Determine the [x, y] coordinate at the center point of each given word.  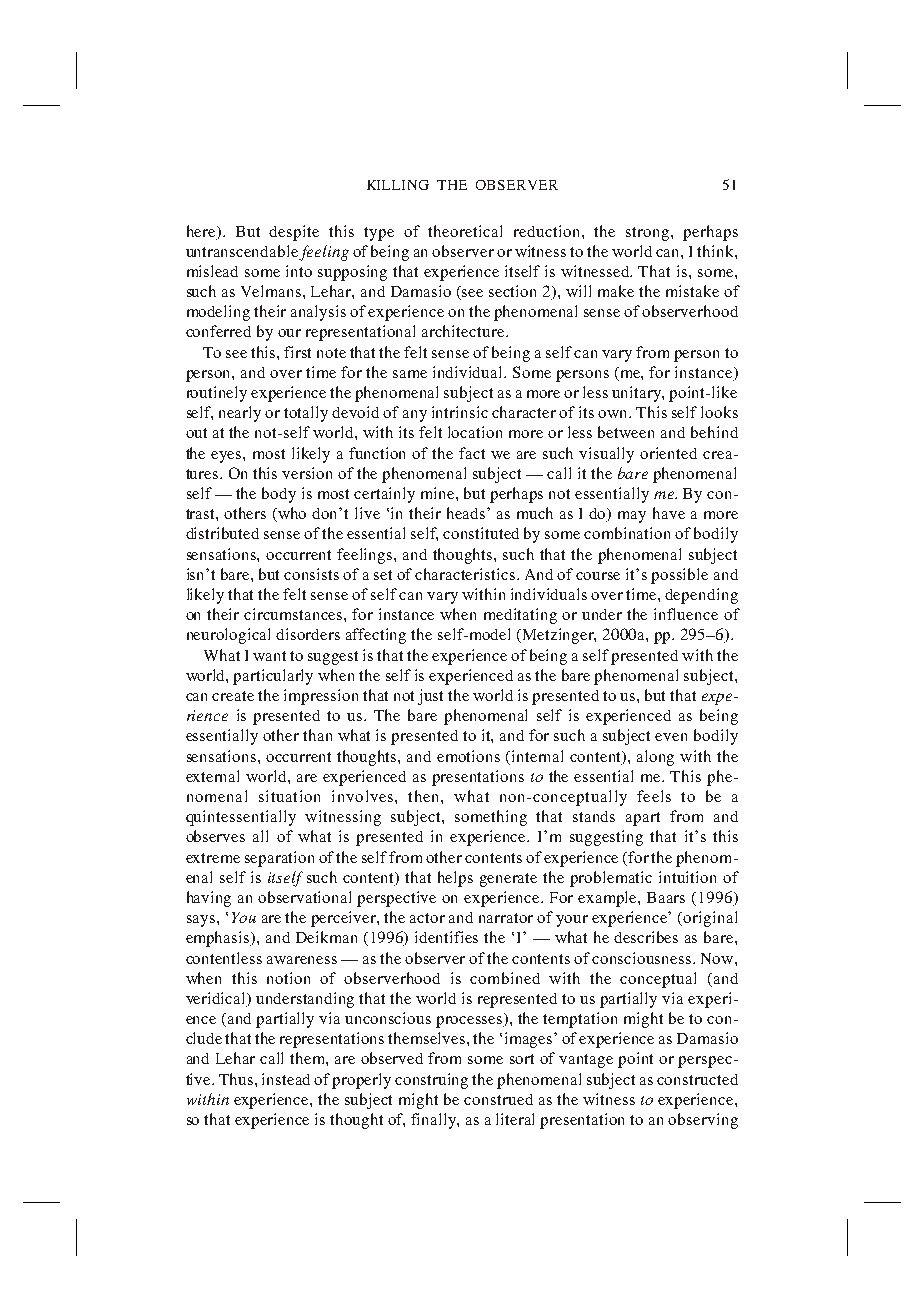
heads [467, 513]
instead [286, 1079]
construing [431, 1081]
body [279, 495]
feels [654, 796]
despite [294, 233]
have [669, 513]
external [212, 776]
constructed [697, 1079]
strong [647, 234]
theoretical [465, 231]
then [425, 796]
